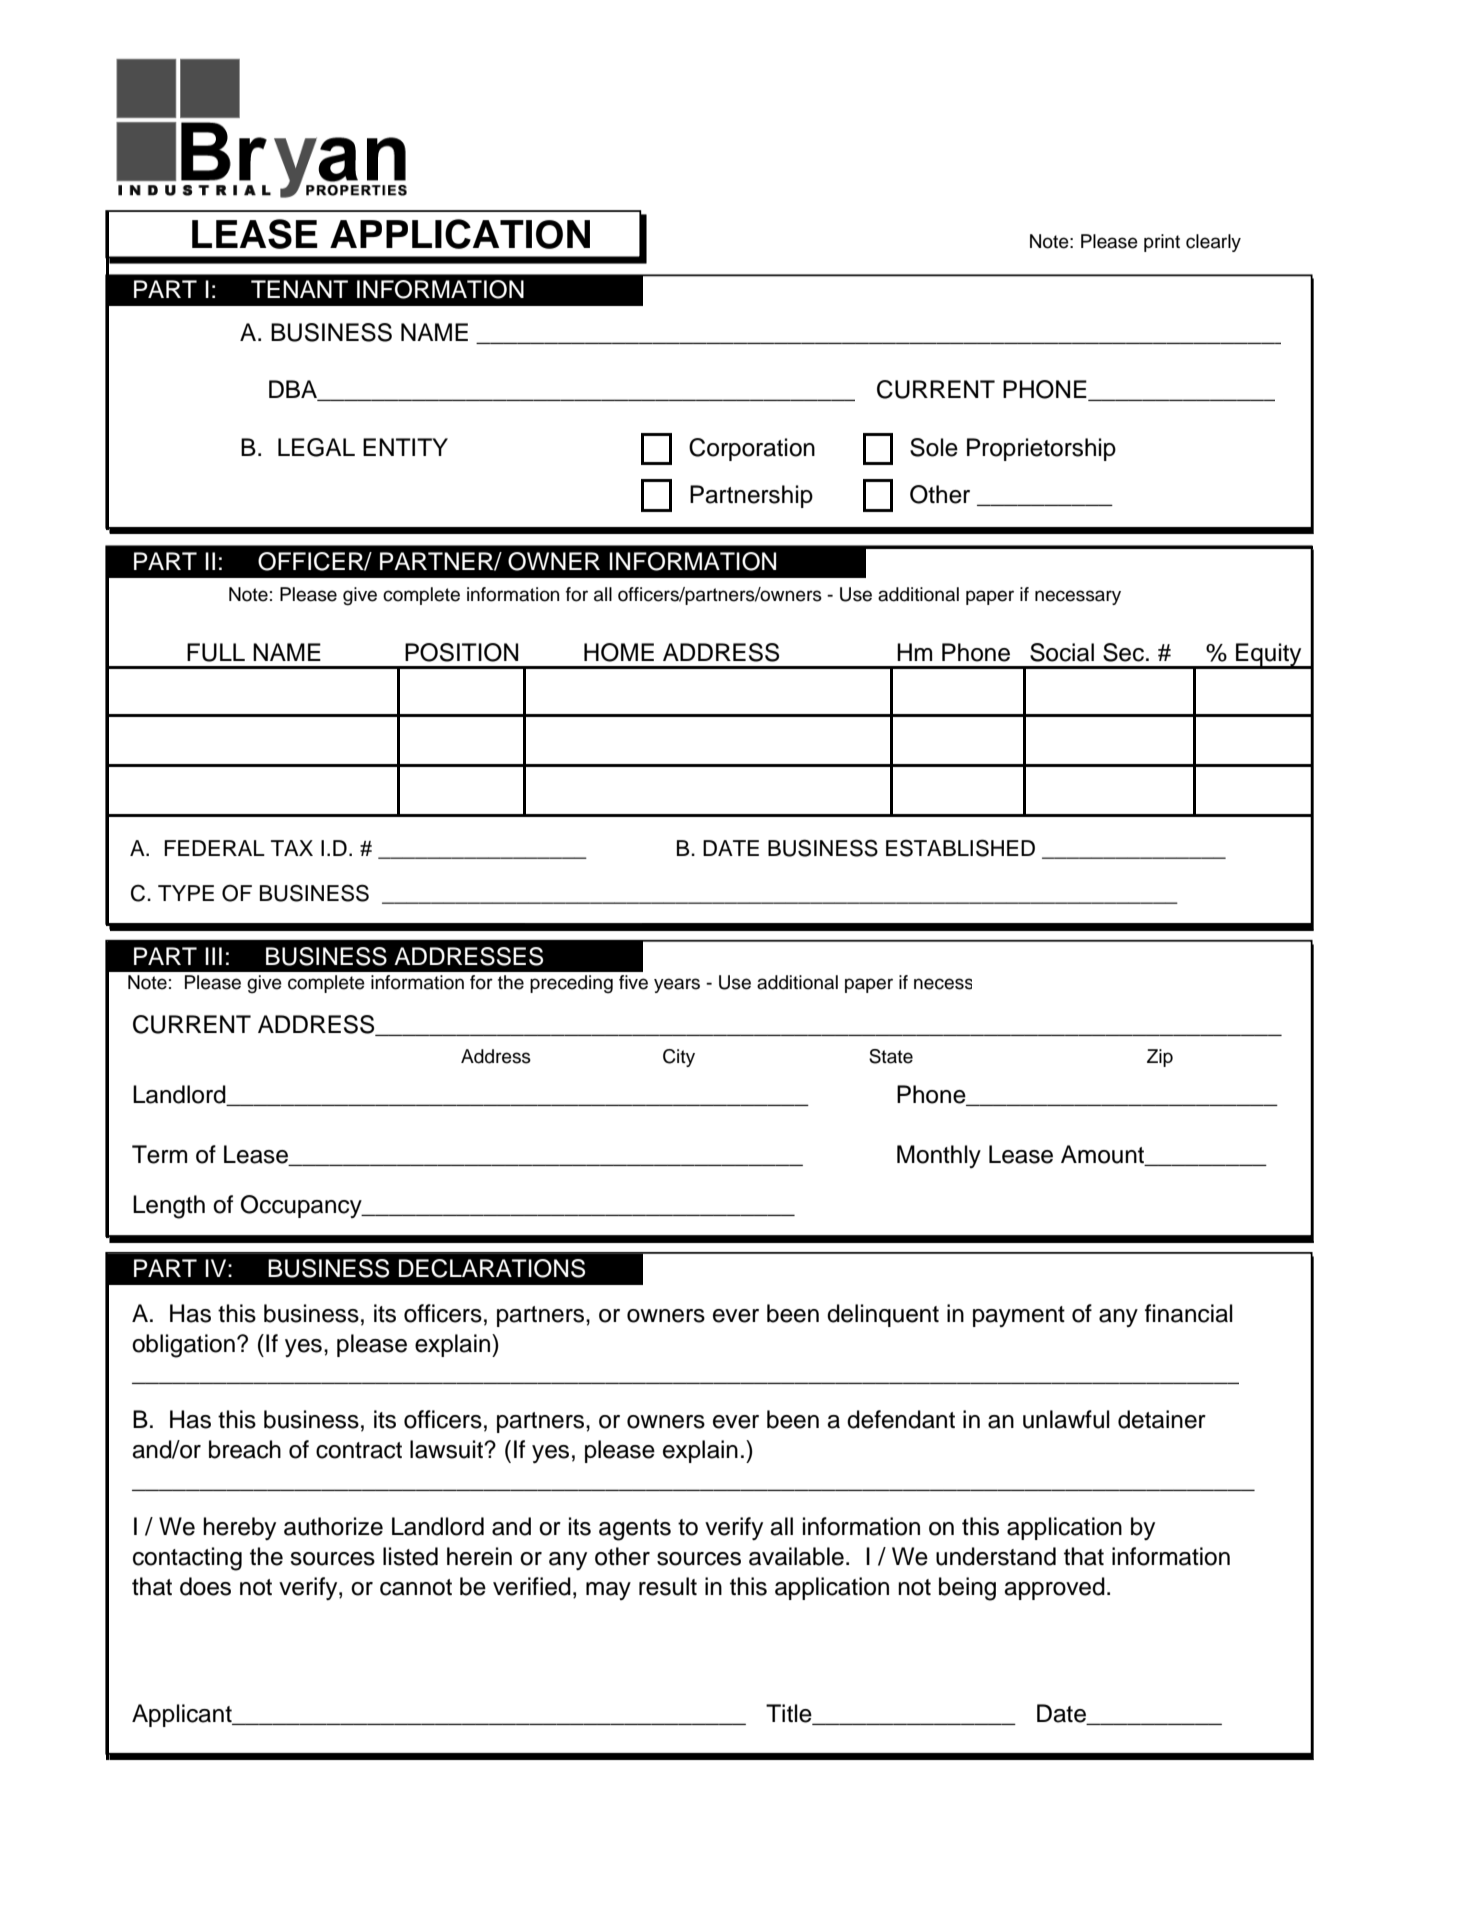 Image resolution: width=1477 pixels, height=1911 pixels. I want to click on ESTABLISHED, so click(960, 848).
